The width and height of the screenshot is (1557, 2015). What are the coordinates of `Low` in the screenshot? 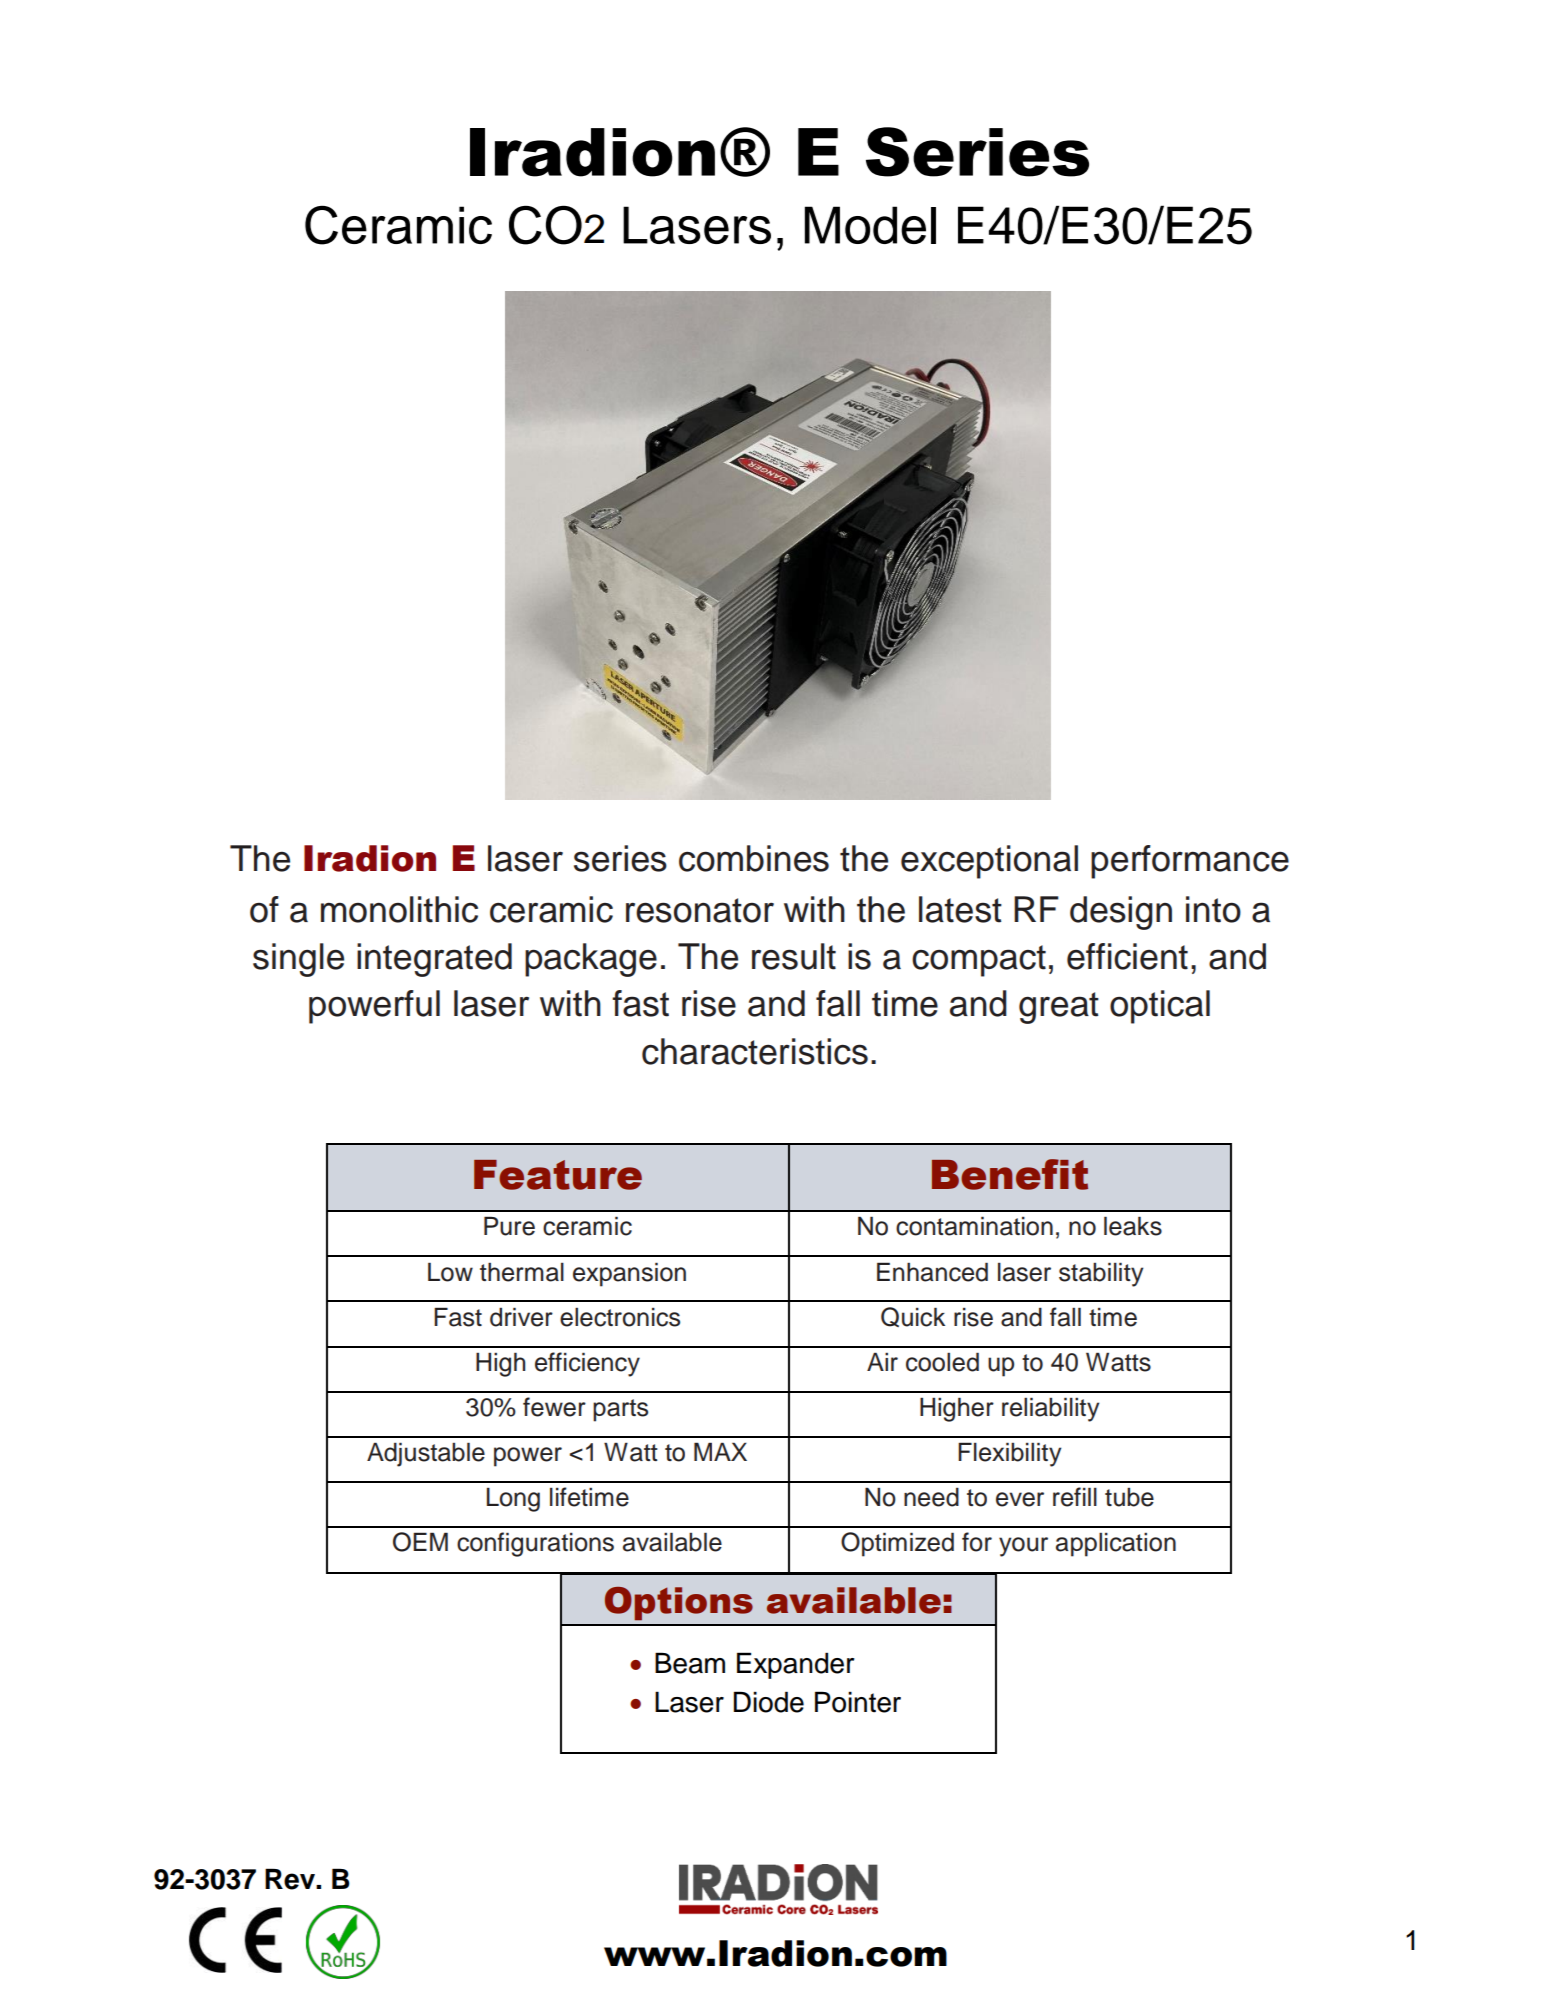 It's located at (450, 1272).
